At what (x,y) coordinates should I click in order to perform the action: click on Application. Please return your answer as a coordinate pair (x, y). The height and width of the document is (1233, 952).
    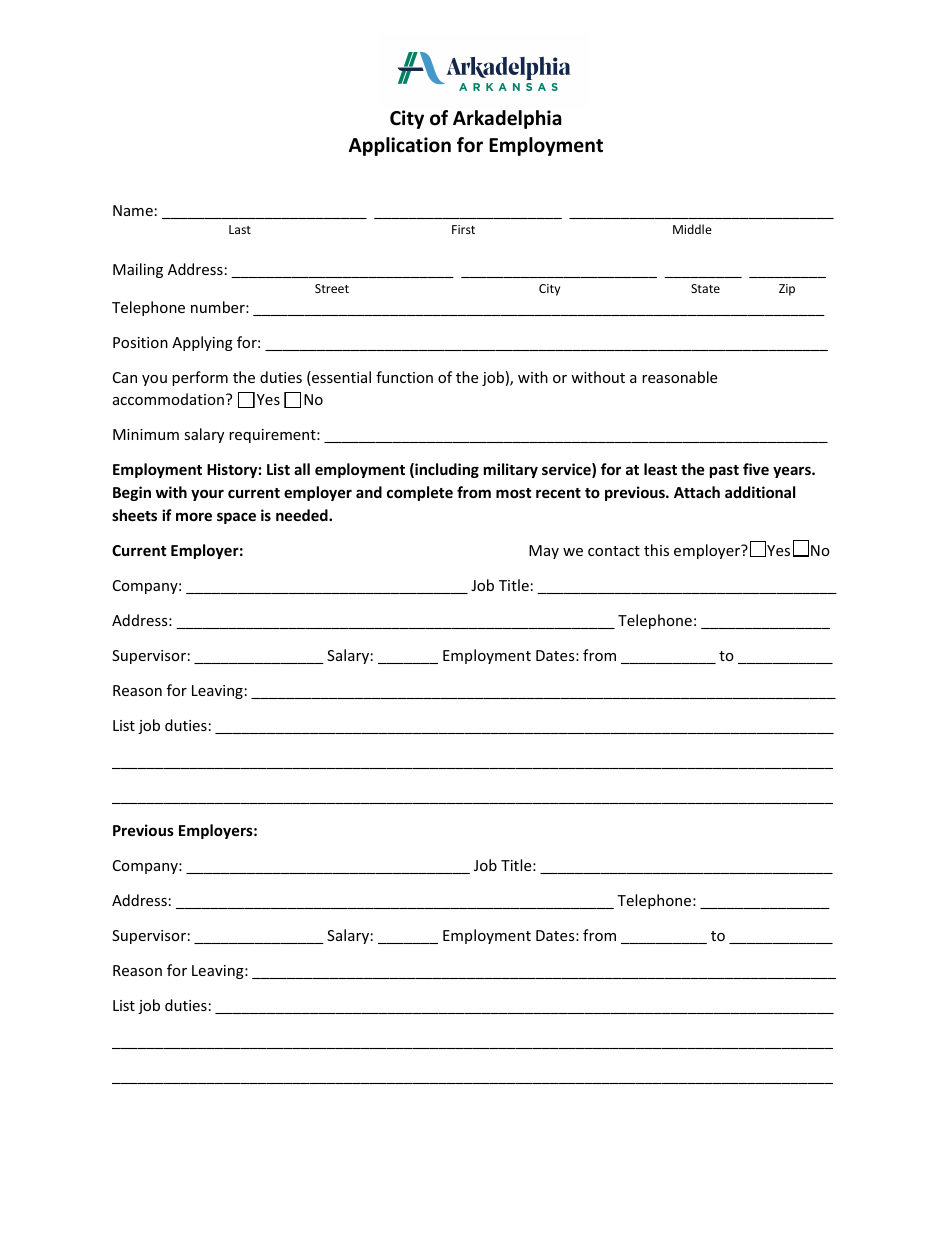
    Looking at the image, I should click on (400, 146).
